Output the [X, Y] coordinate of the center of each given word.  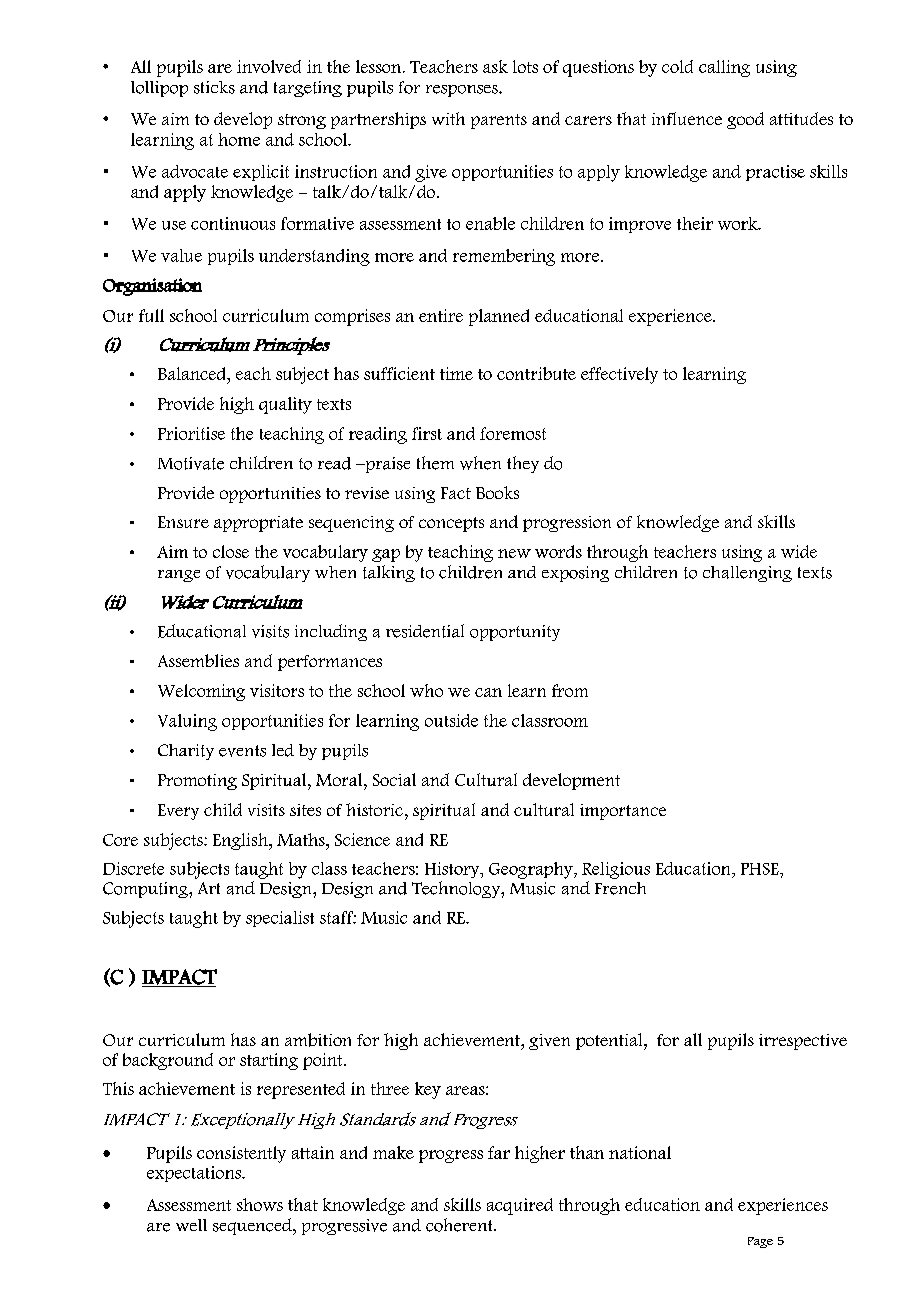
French [620, 888]
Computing [146, 890]
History [453, 870]
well [191, 1225]
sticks [214, 87]
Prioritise [191, 433]
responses [463, 91]
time [456, 373]
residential [425, 631]
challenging [747, 574]
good [745, 120]
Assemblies [198, 660]
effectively [619, 375]
